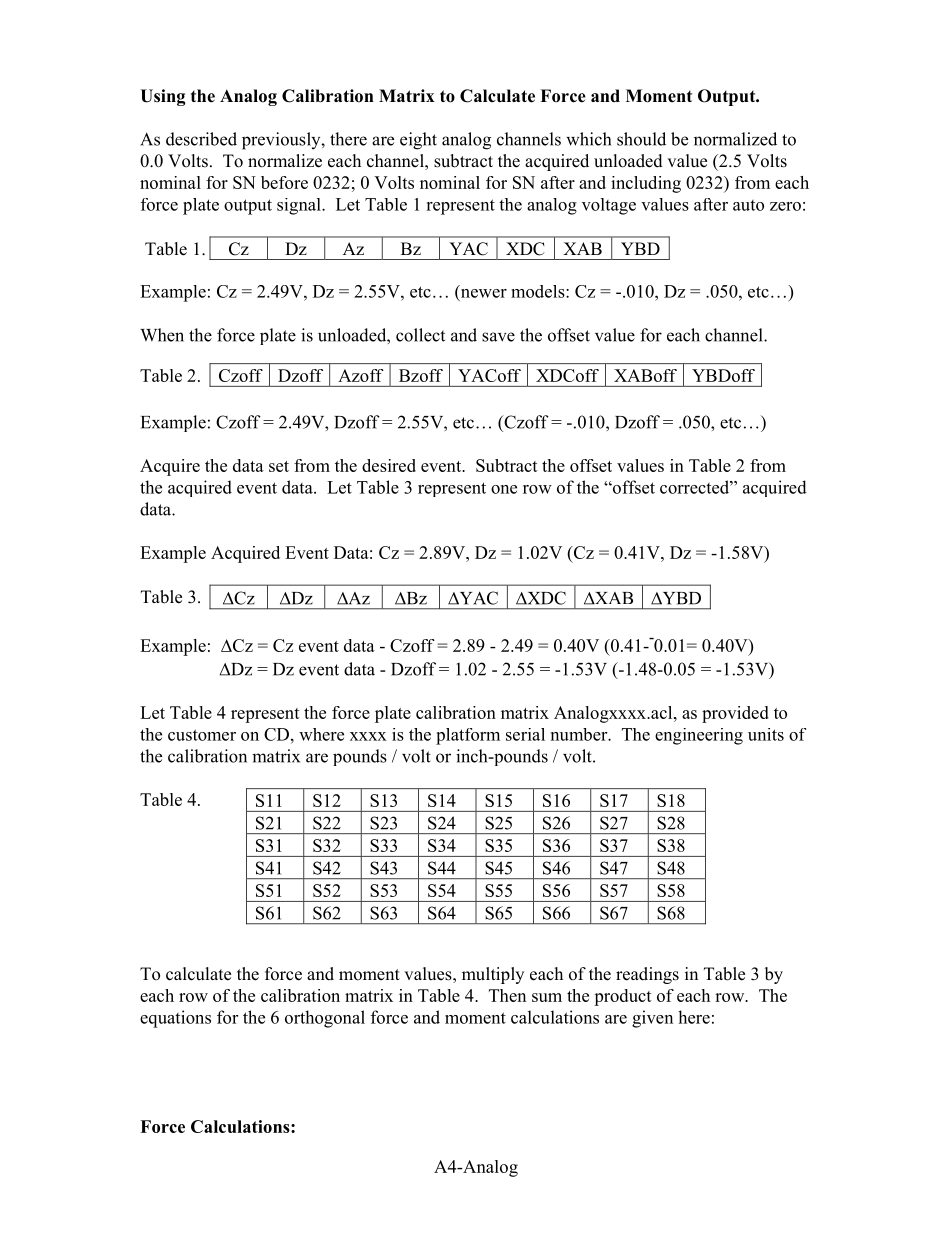  I want to click on save, so click(498, 337).
